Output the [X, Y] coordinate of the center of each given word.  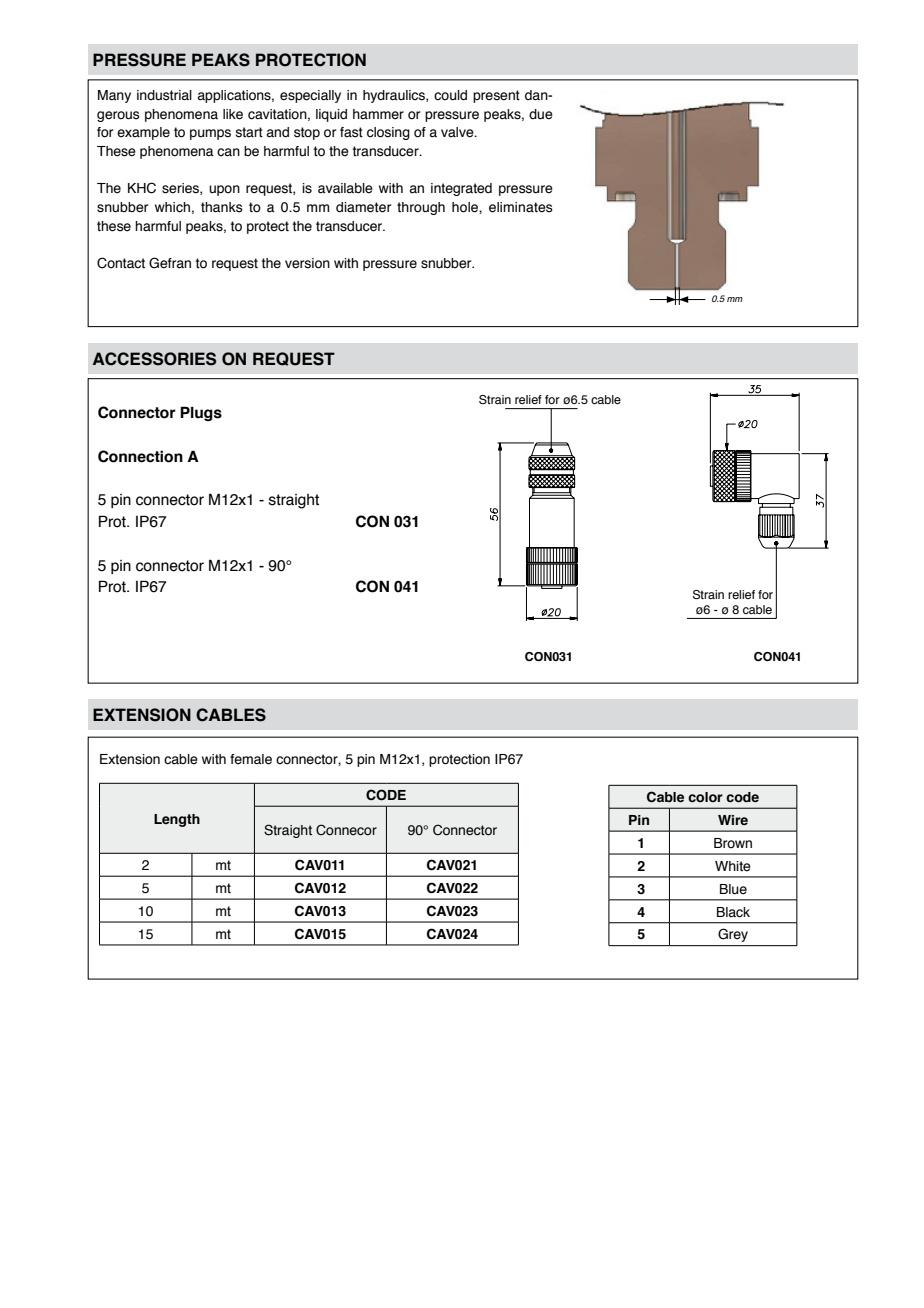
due [541, 114]
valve [458, 132]
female [251, 759]
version [307, 263]
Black [733, 912]
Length [177, 820]
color [705, 797]
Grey [733, 935]
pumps [210, 134]
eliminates [521, 207]
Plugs [201, 413]
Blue [733, 889]
